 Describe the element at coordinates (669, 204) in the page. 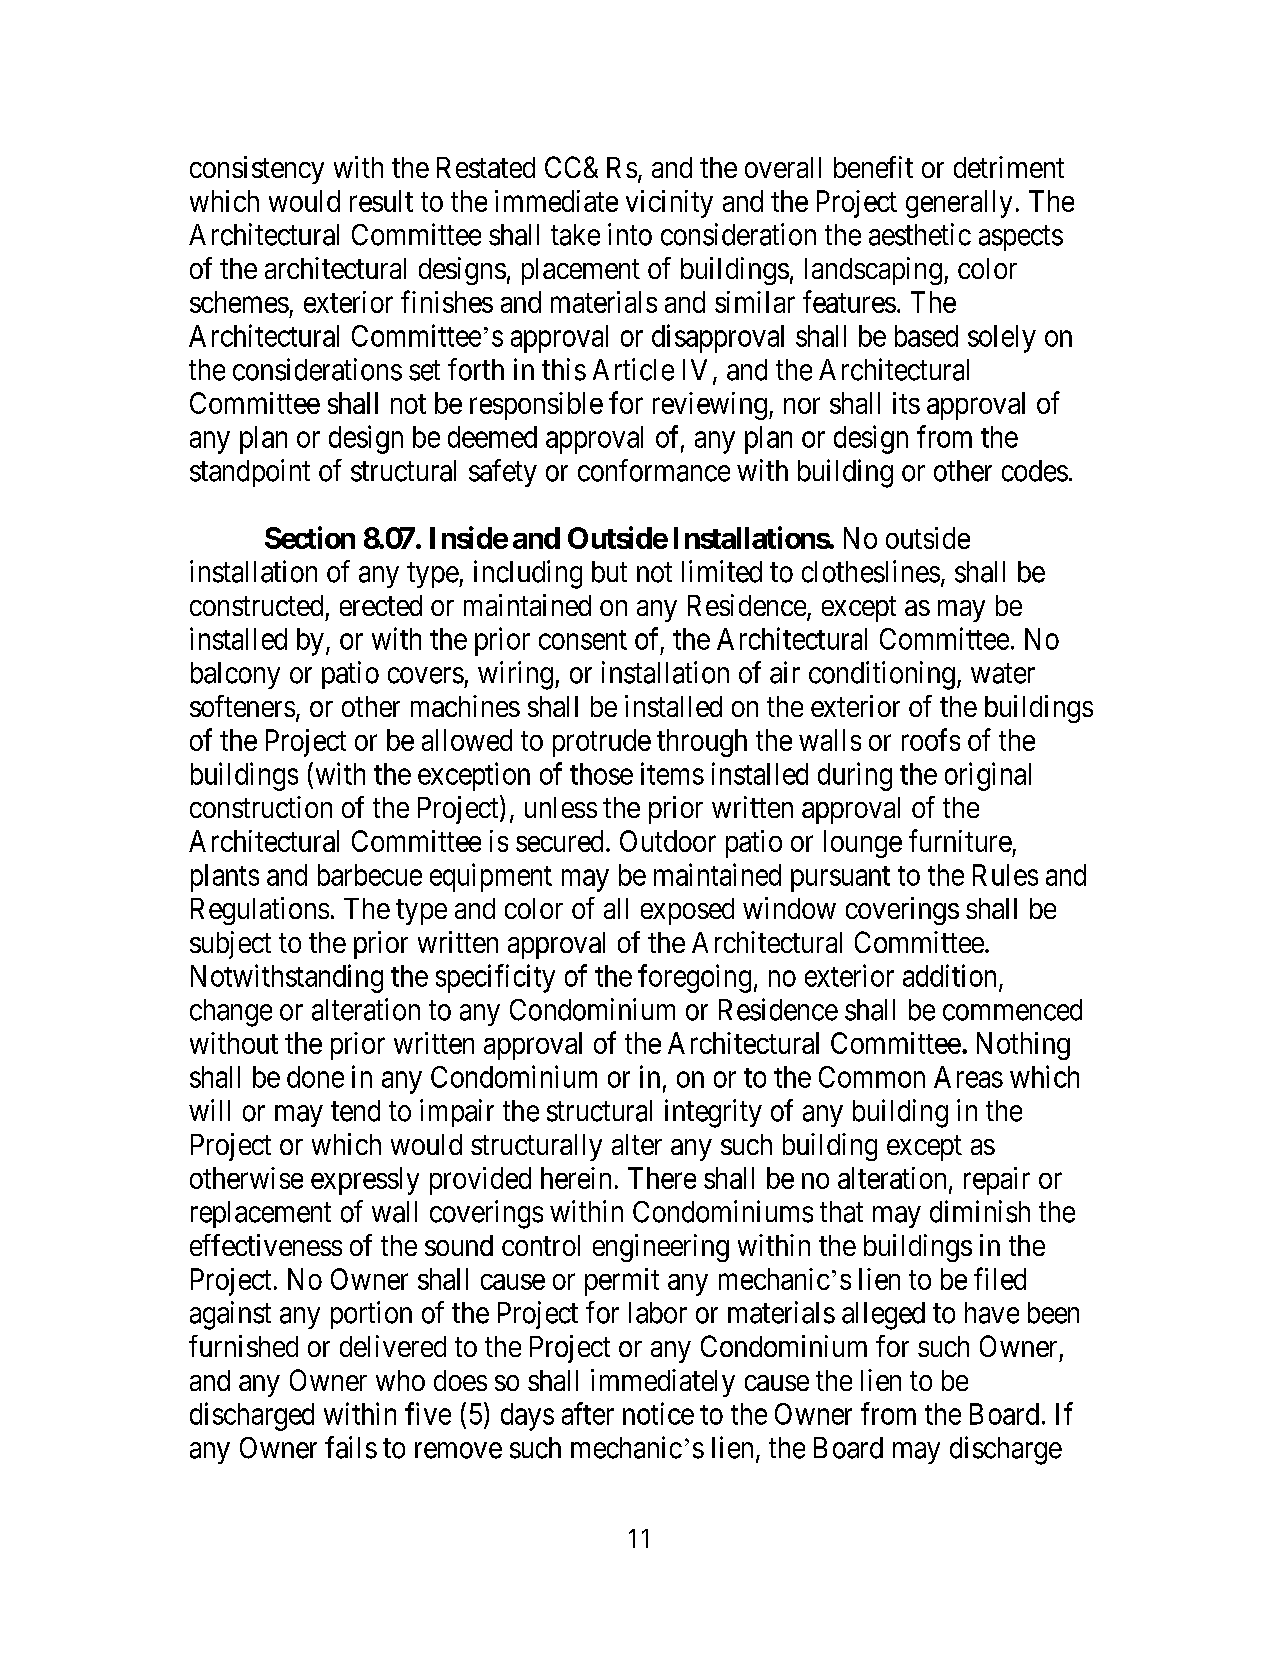

I see `vicinity` at that location.
